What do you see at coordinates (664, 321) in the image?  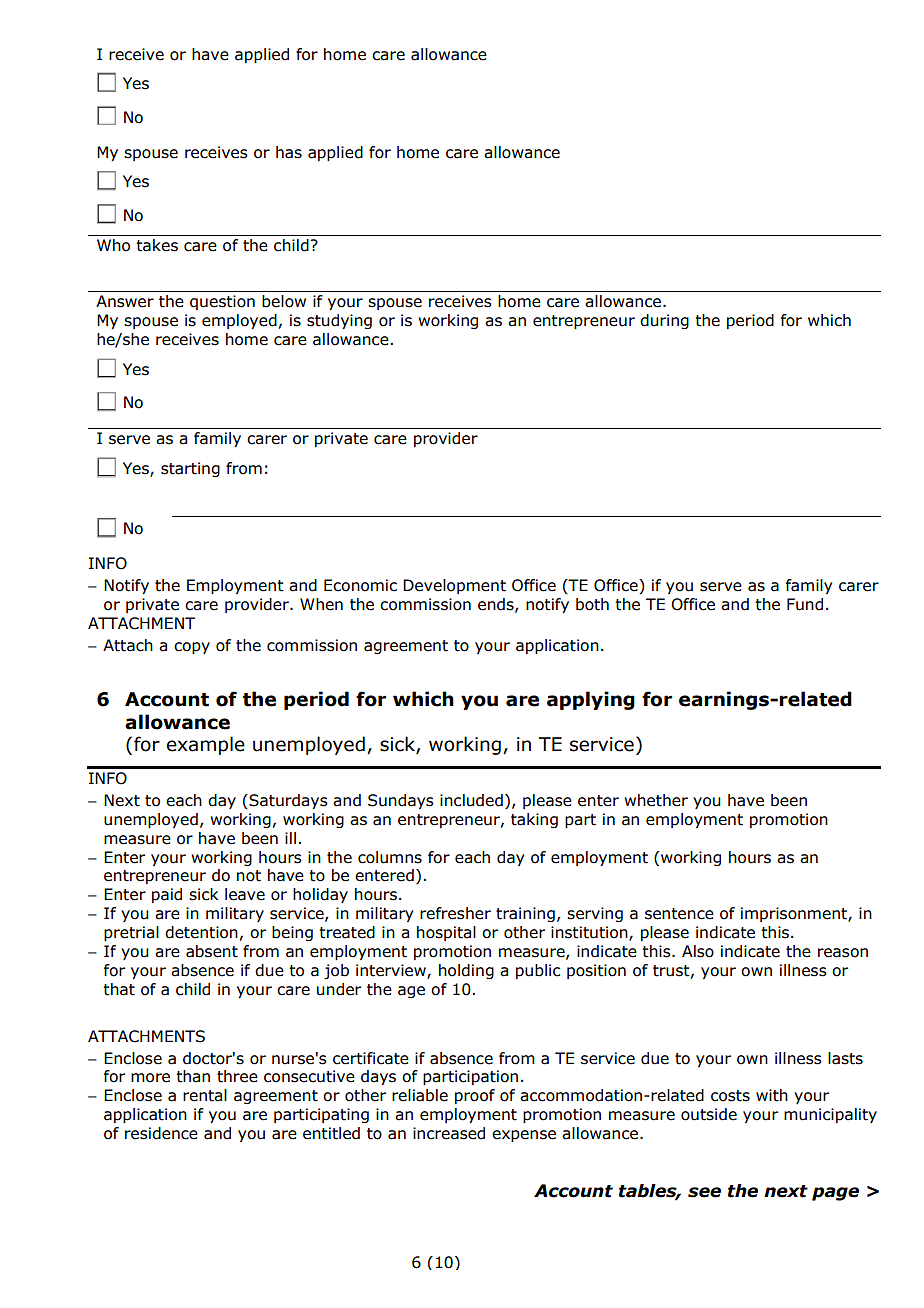 I see `during` at bounding box center [664, 321].
